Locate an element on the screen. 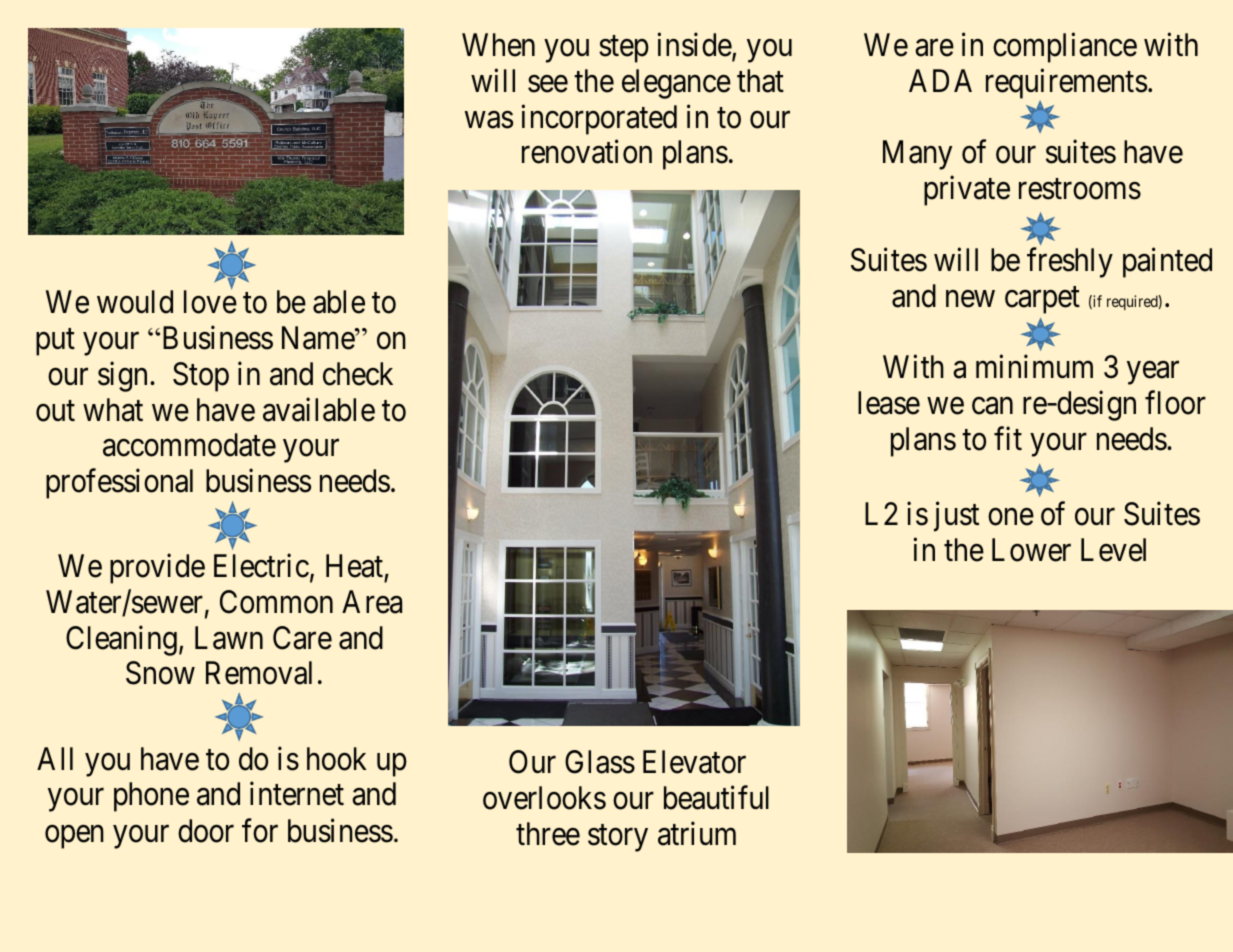 Image resolution: width=1233 pixels, height=952 pixels. When is located at coordinates (498, 45).
